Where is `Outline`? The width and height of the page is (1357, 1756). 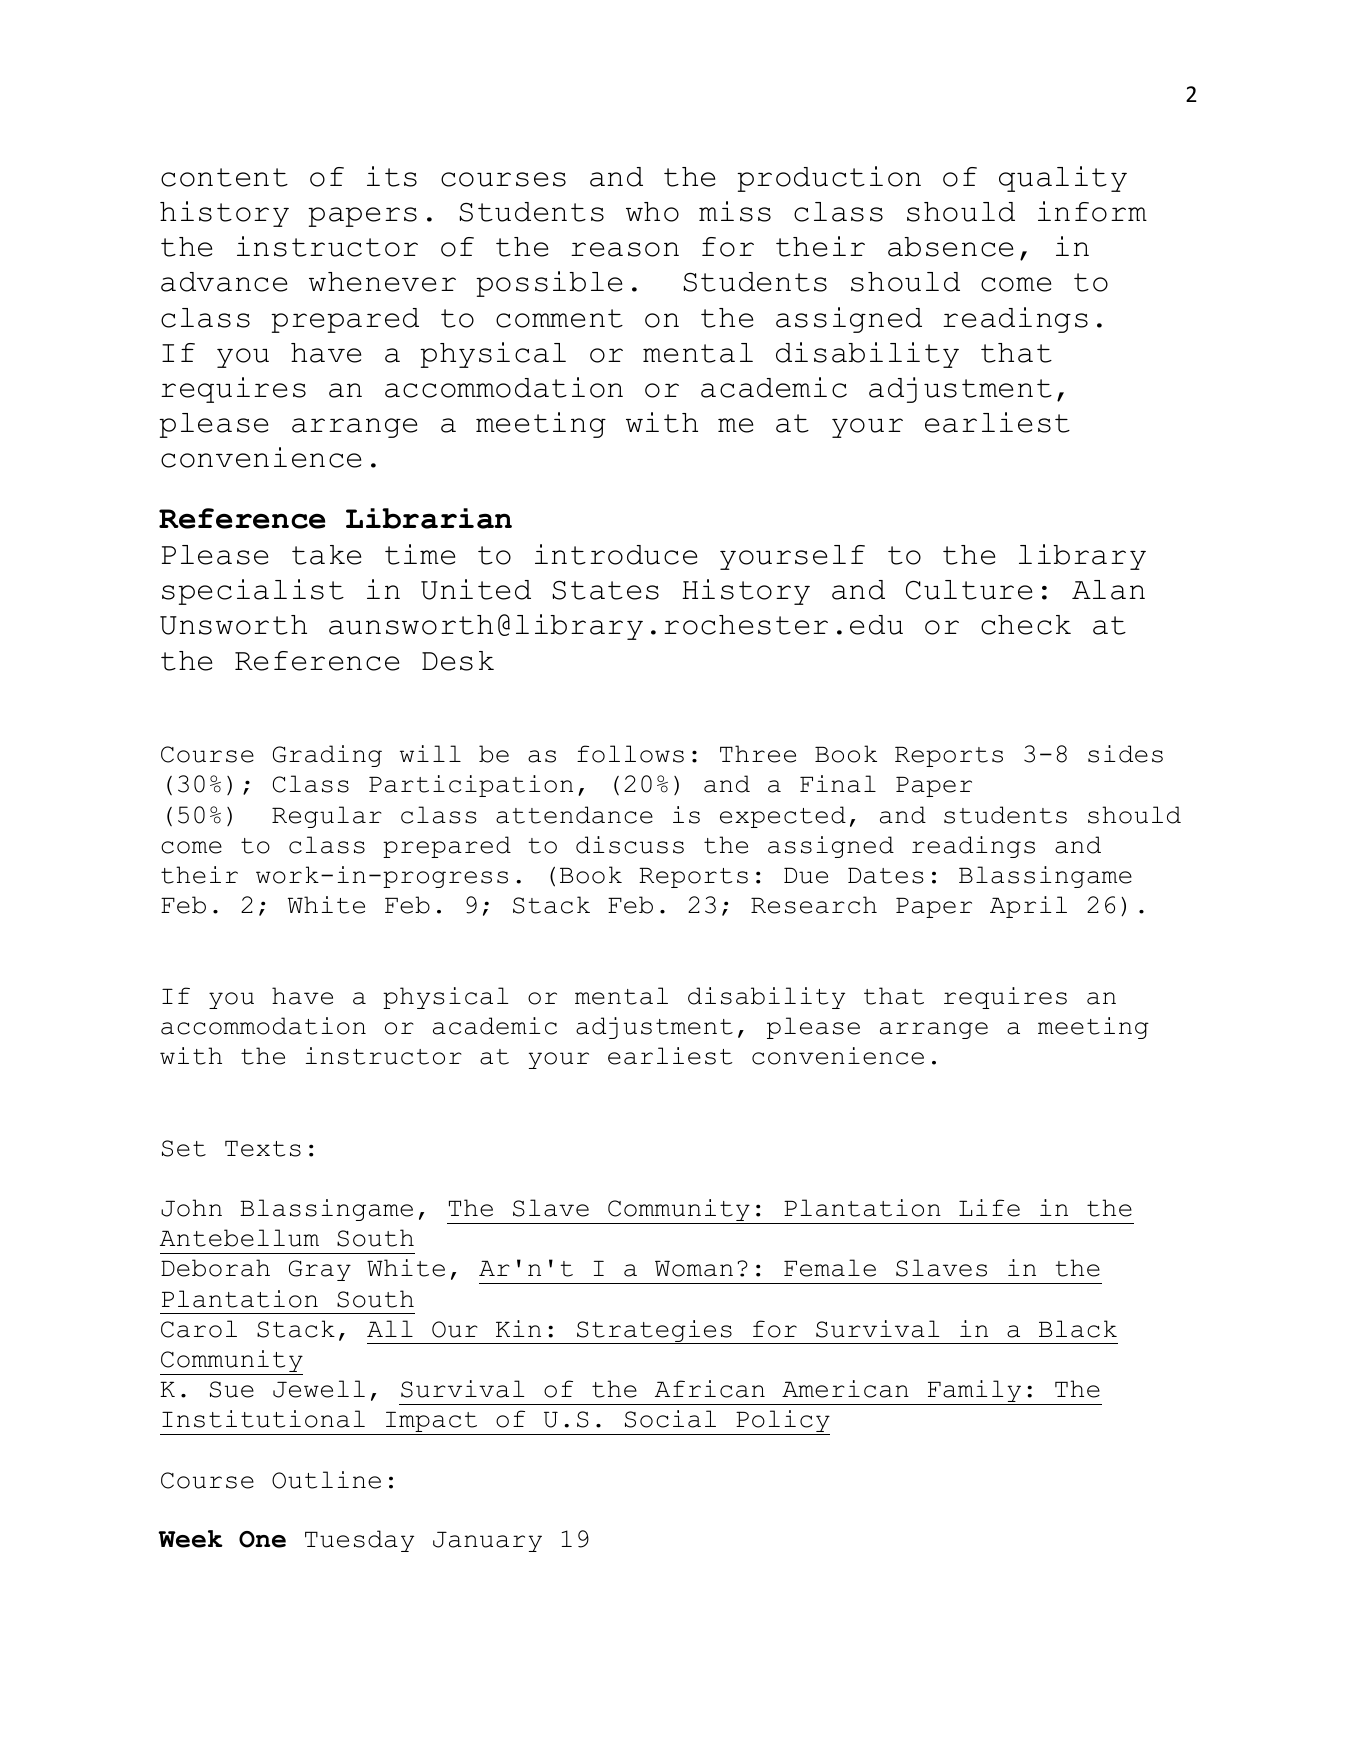 Outline is located at coordinates (326, 1480).
